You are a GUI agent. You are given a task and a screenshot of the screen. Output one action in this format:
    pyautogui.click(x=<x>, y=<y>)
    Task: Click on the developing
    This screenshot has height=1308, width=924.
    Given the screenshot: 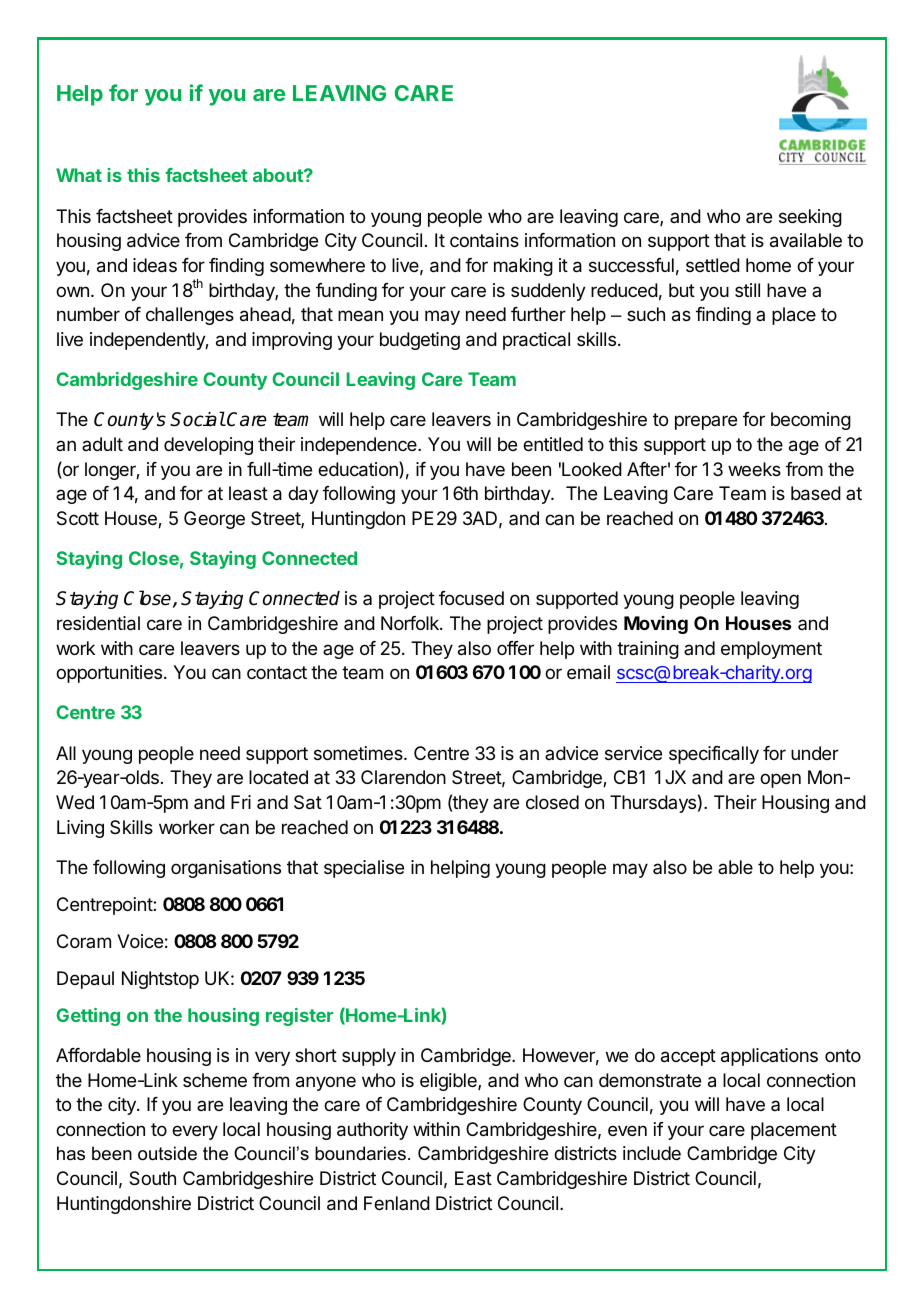 What is the action you would take?
    pyautogui.click(x=208, y=446)
